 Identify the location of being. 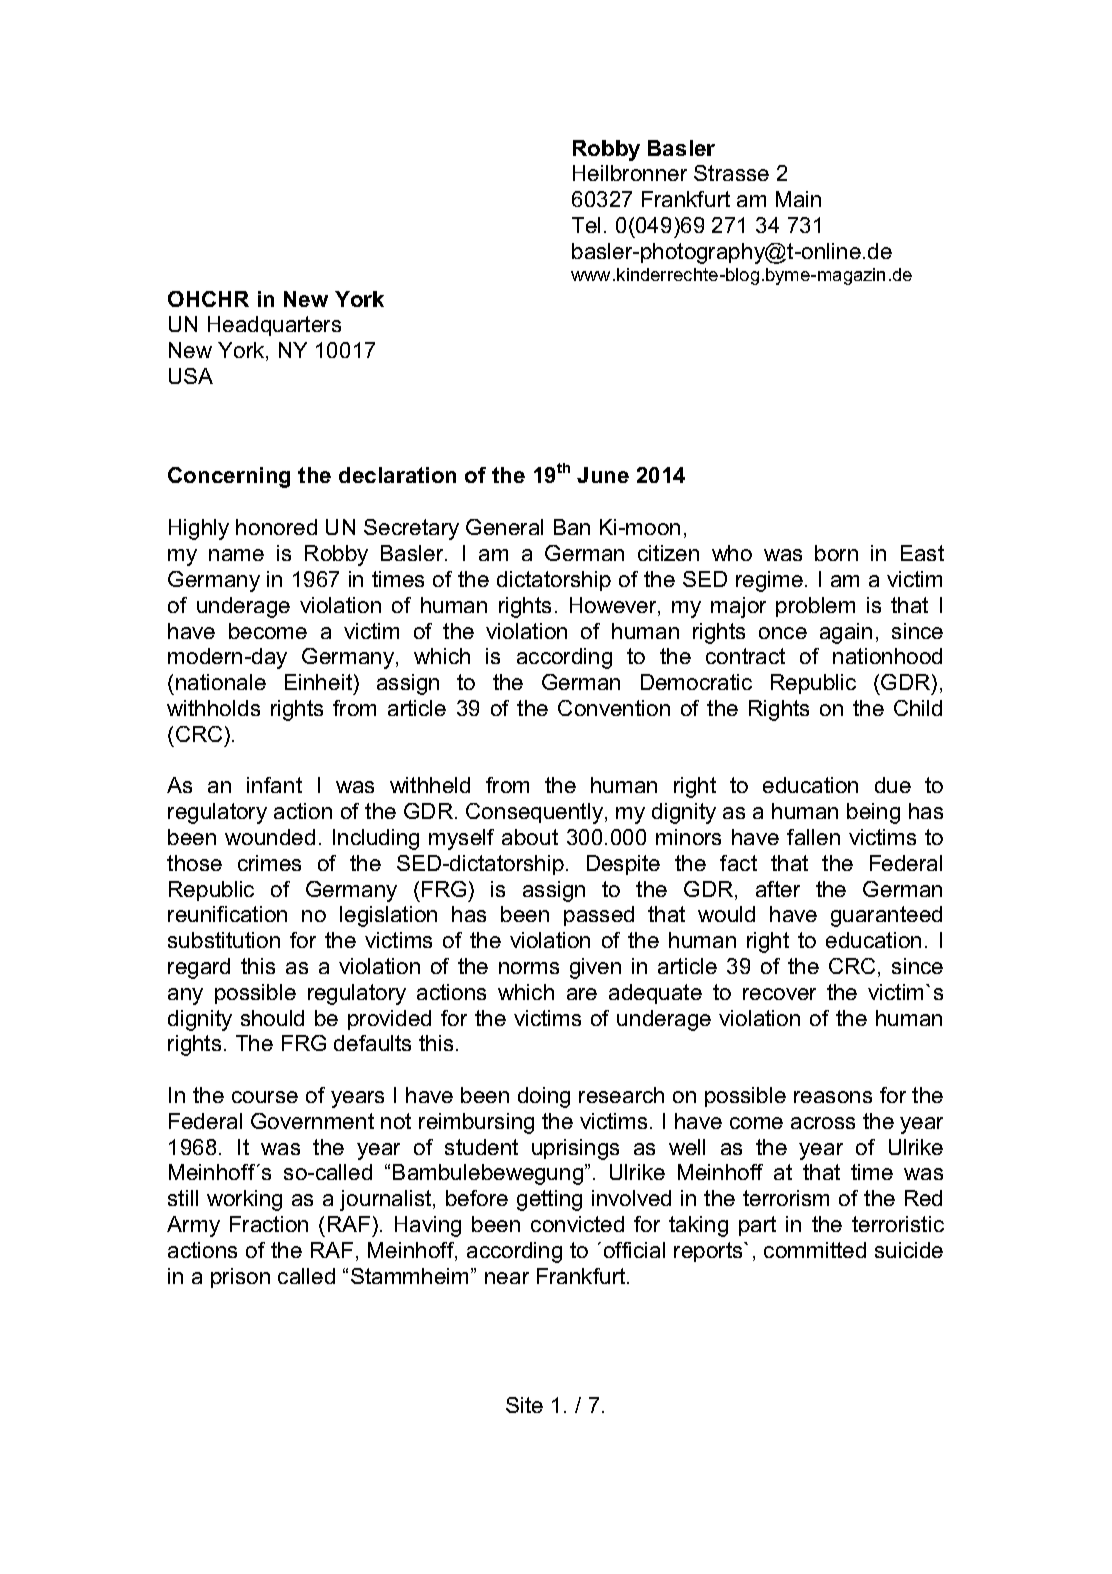
(873, 813).
